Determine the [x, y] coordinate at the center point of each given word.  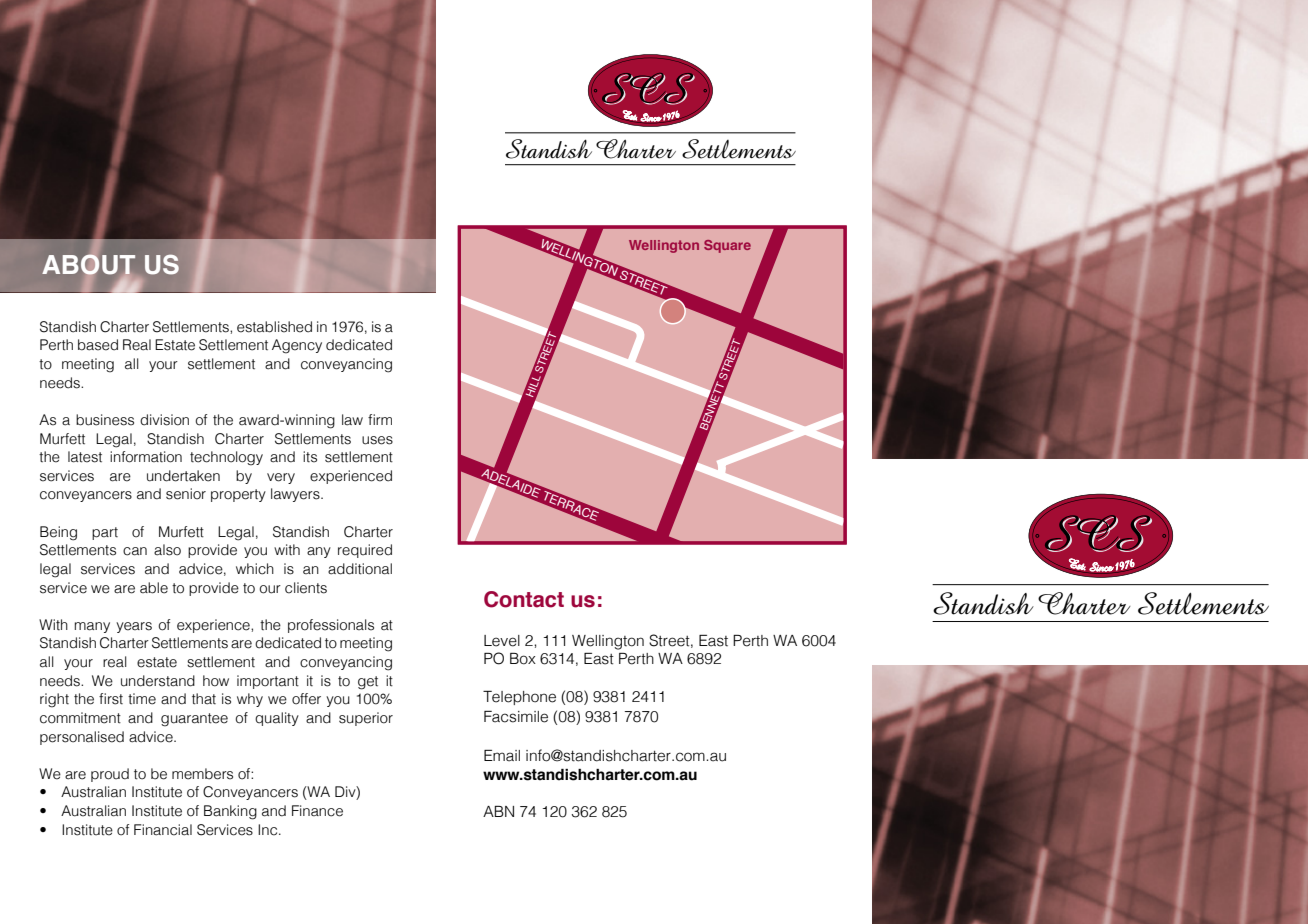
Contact [524, 599]
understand [158, 681]
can [135, 551]
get [368, 683]
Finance [317, 811]
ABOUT [88, 265]
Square [727, 246]
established [274, 327]
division [164, 420]
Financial [163, 830]
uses [377, 440]
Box [523, 659]
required [365, 551]
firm [380, 419]
